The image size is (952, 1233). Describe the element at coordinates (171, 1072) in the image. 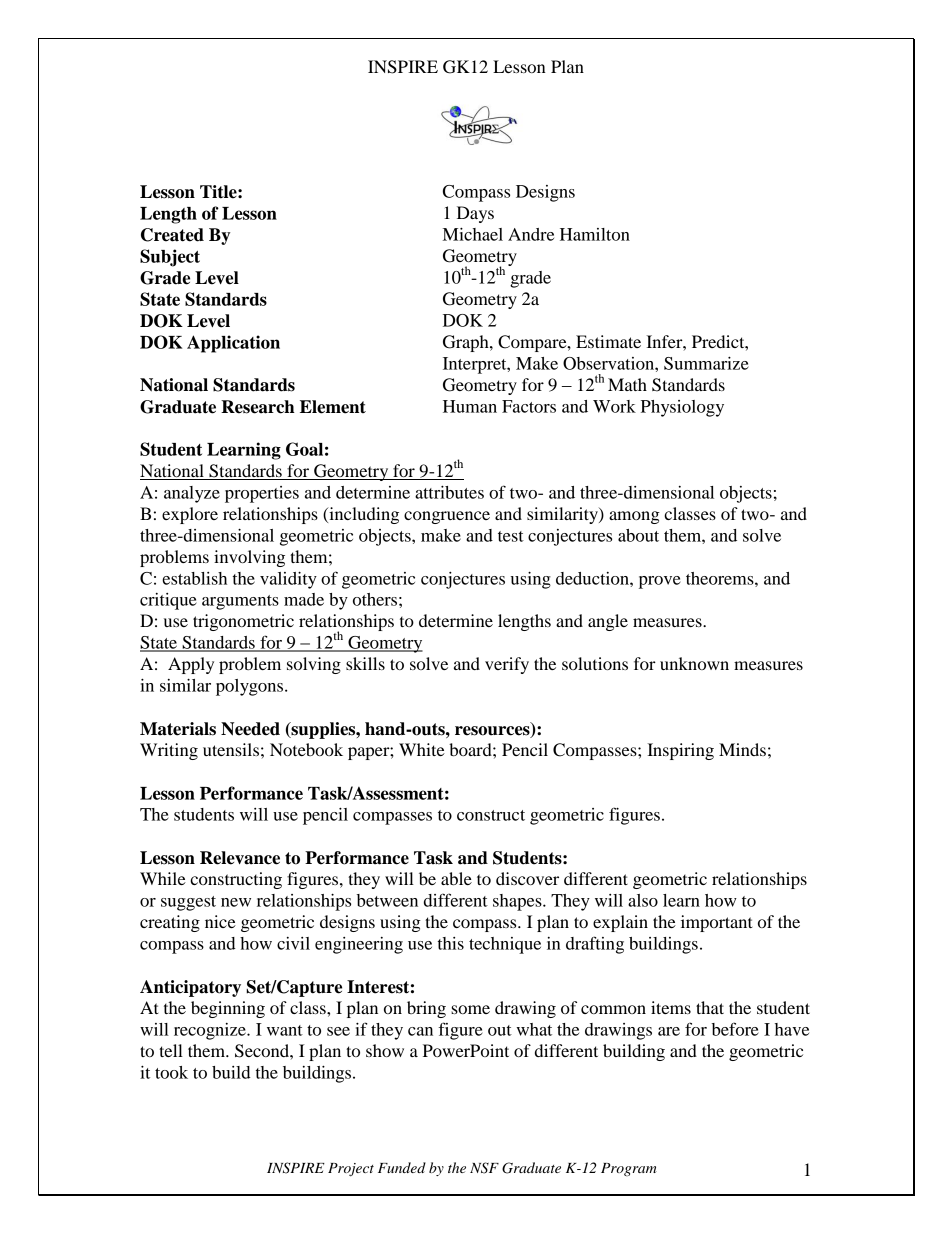

I see `took` at that location.
